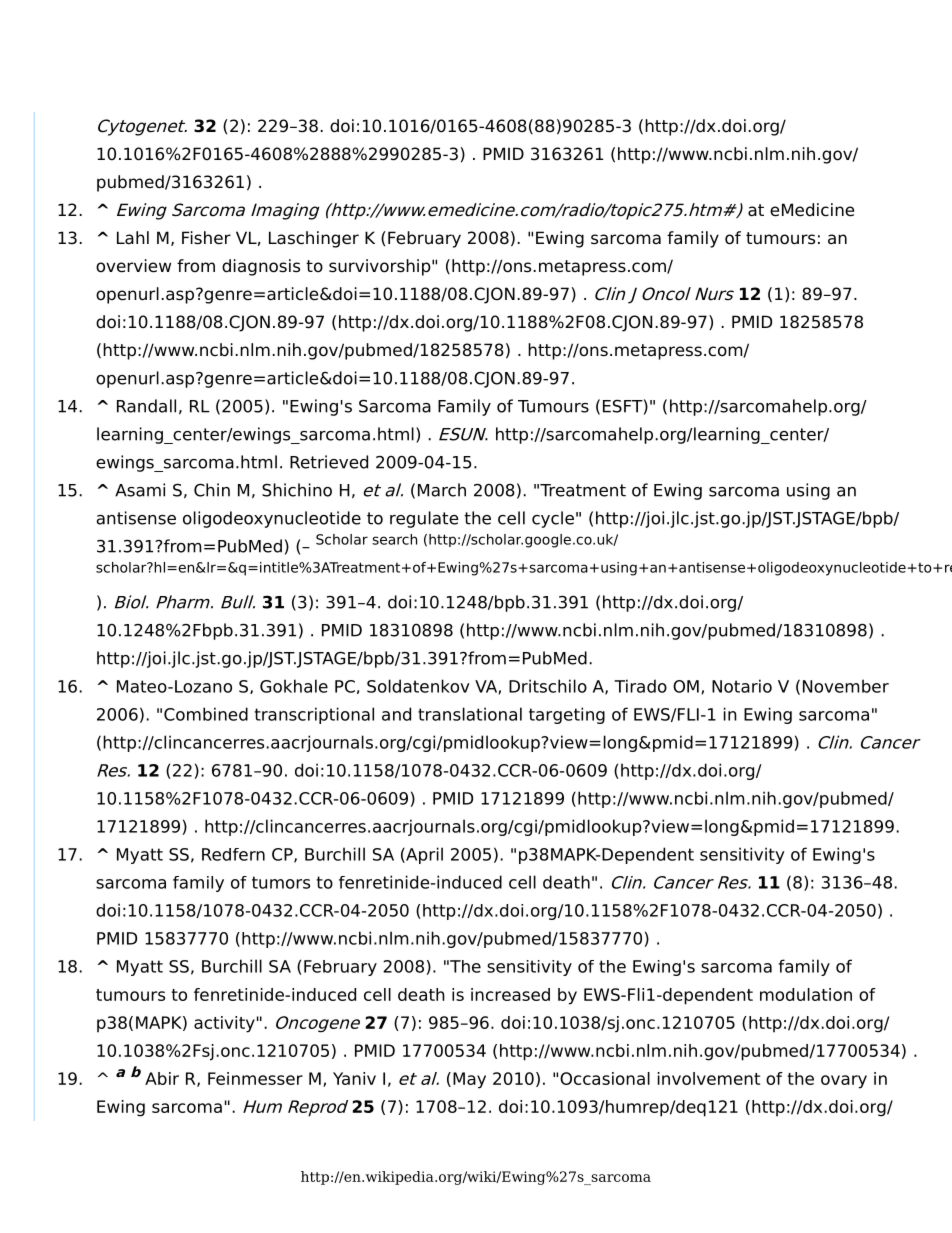 Image resolution: width=952 pixels, height=1233 pixels. What do you see at coordinates (206, 714) in the screenshot?
I see `Combined` at bounding box center [206, 714].
